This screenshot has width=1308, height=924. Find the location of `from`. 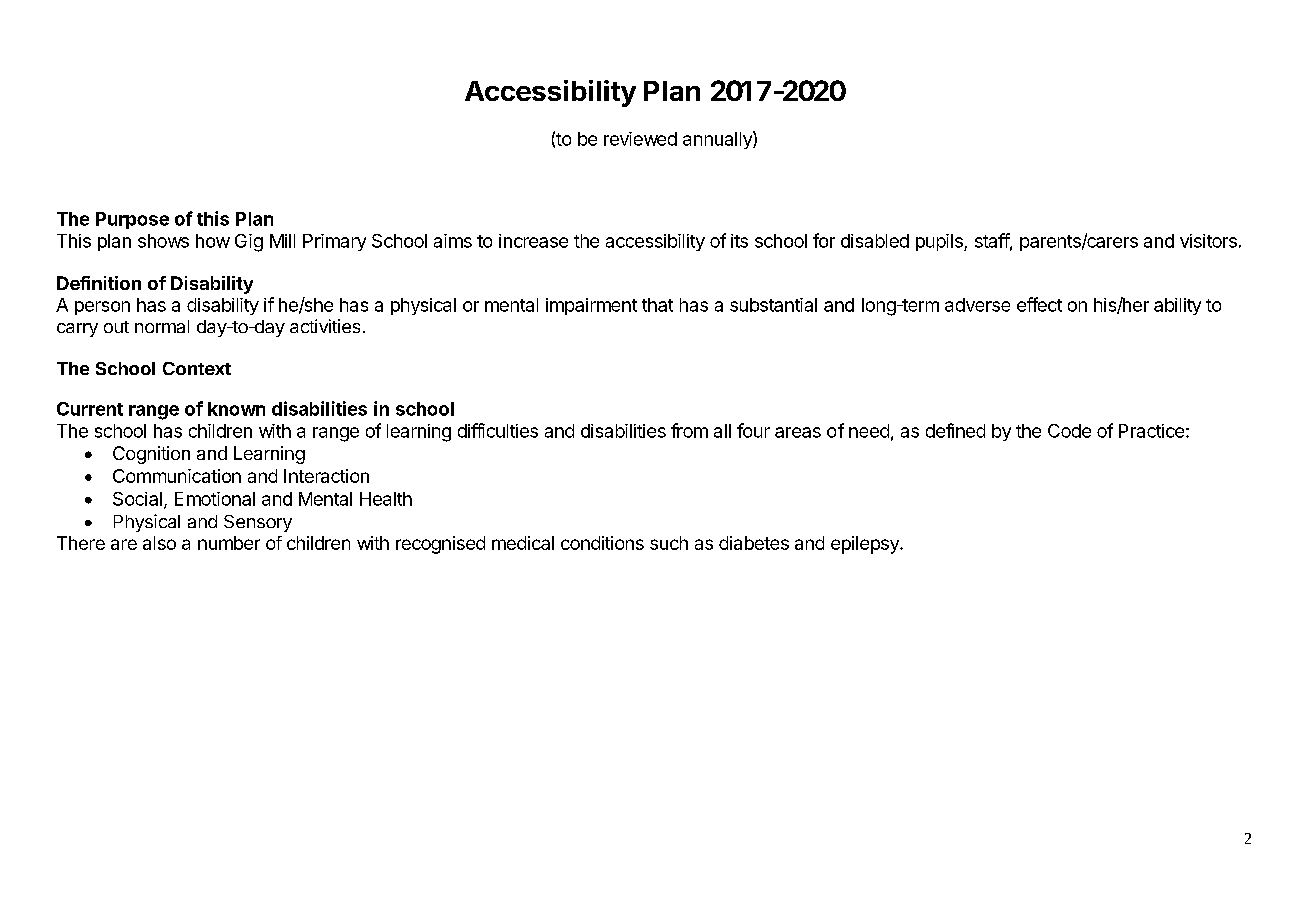

from is located at coordinates (689, 430).
